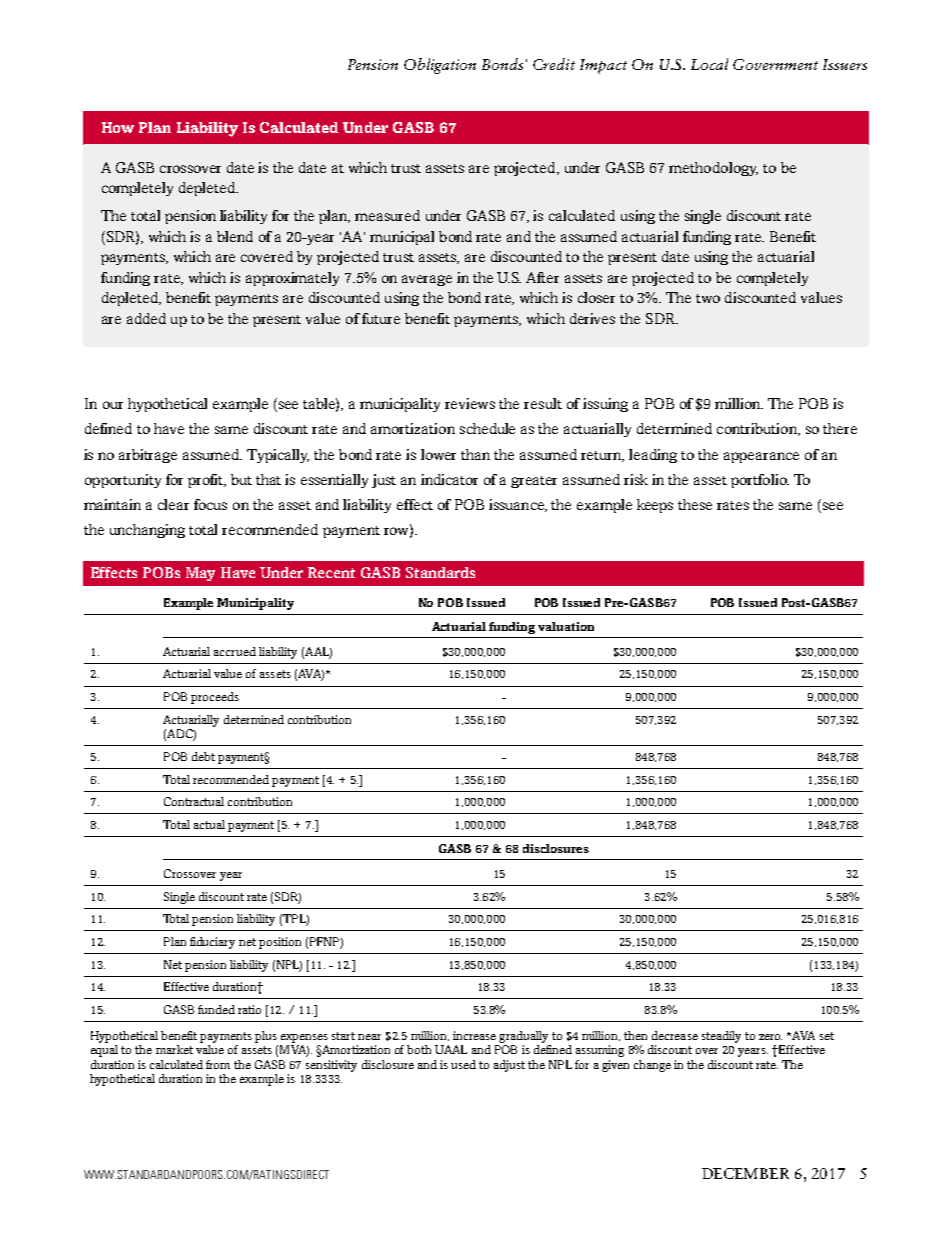 This image has width=952, height=1233. I want to click on May, so click(200, 574).
